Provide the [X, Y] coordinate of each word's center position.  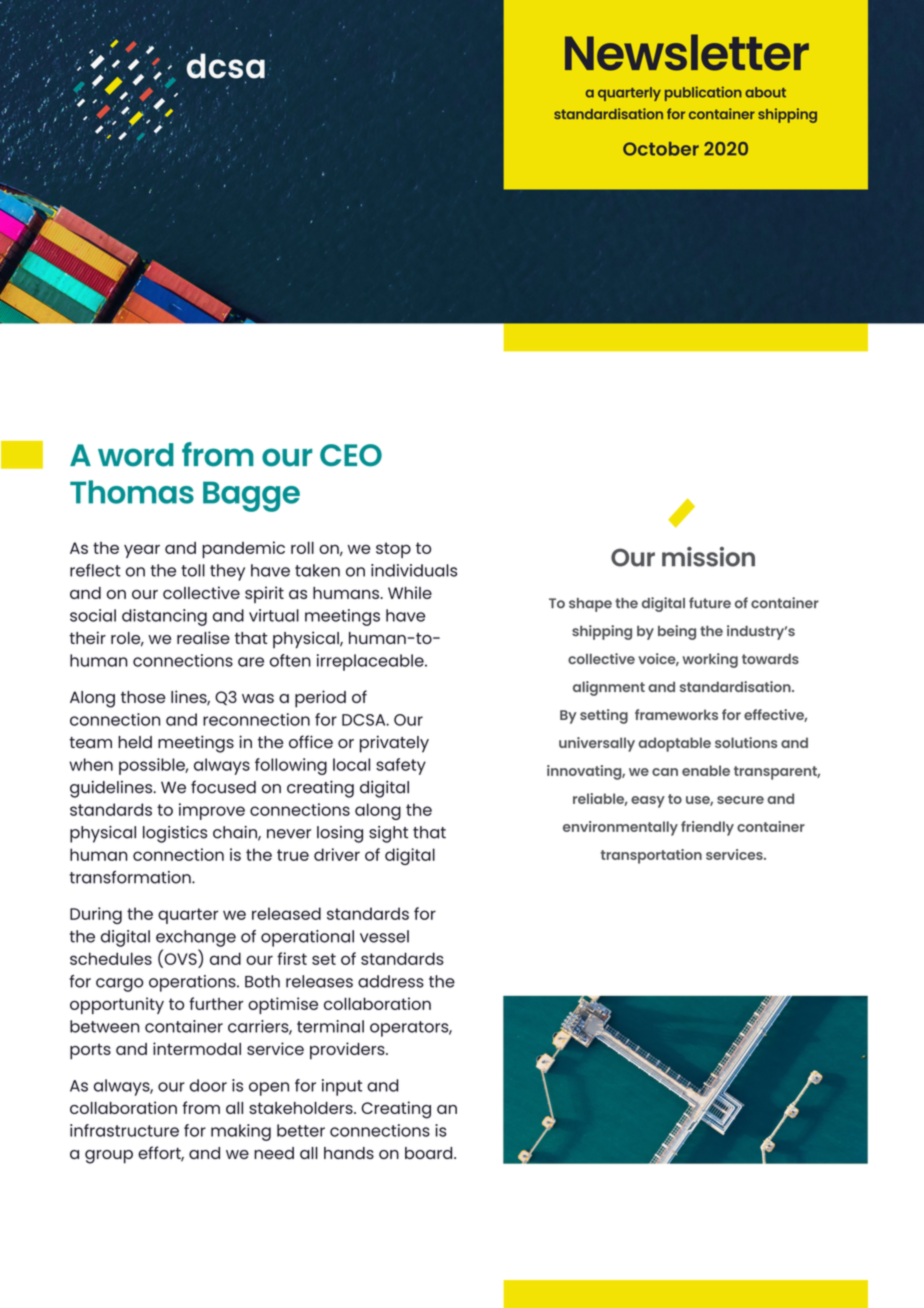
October [661, 149]
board [430, 1153]
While [410, 592]
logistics [175, 834]
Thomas [132, 492]
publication [703, 93]
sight [388, 834]
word [136, 455]
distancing [164, 617]
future [710, 602]
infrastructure [124, 1130]
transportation [651, 856]
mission [708, 557]
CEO [351, 455]
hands [349, 1153]
